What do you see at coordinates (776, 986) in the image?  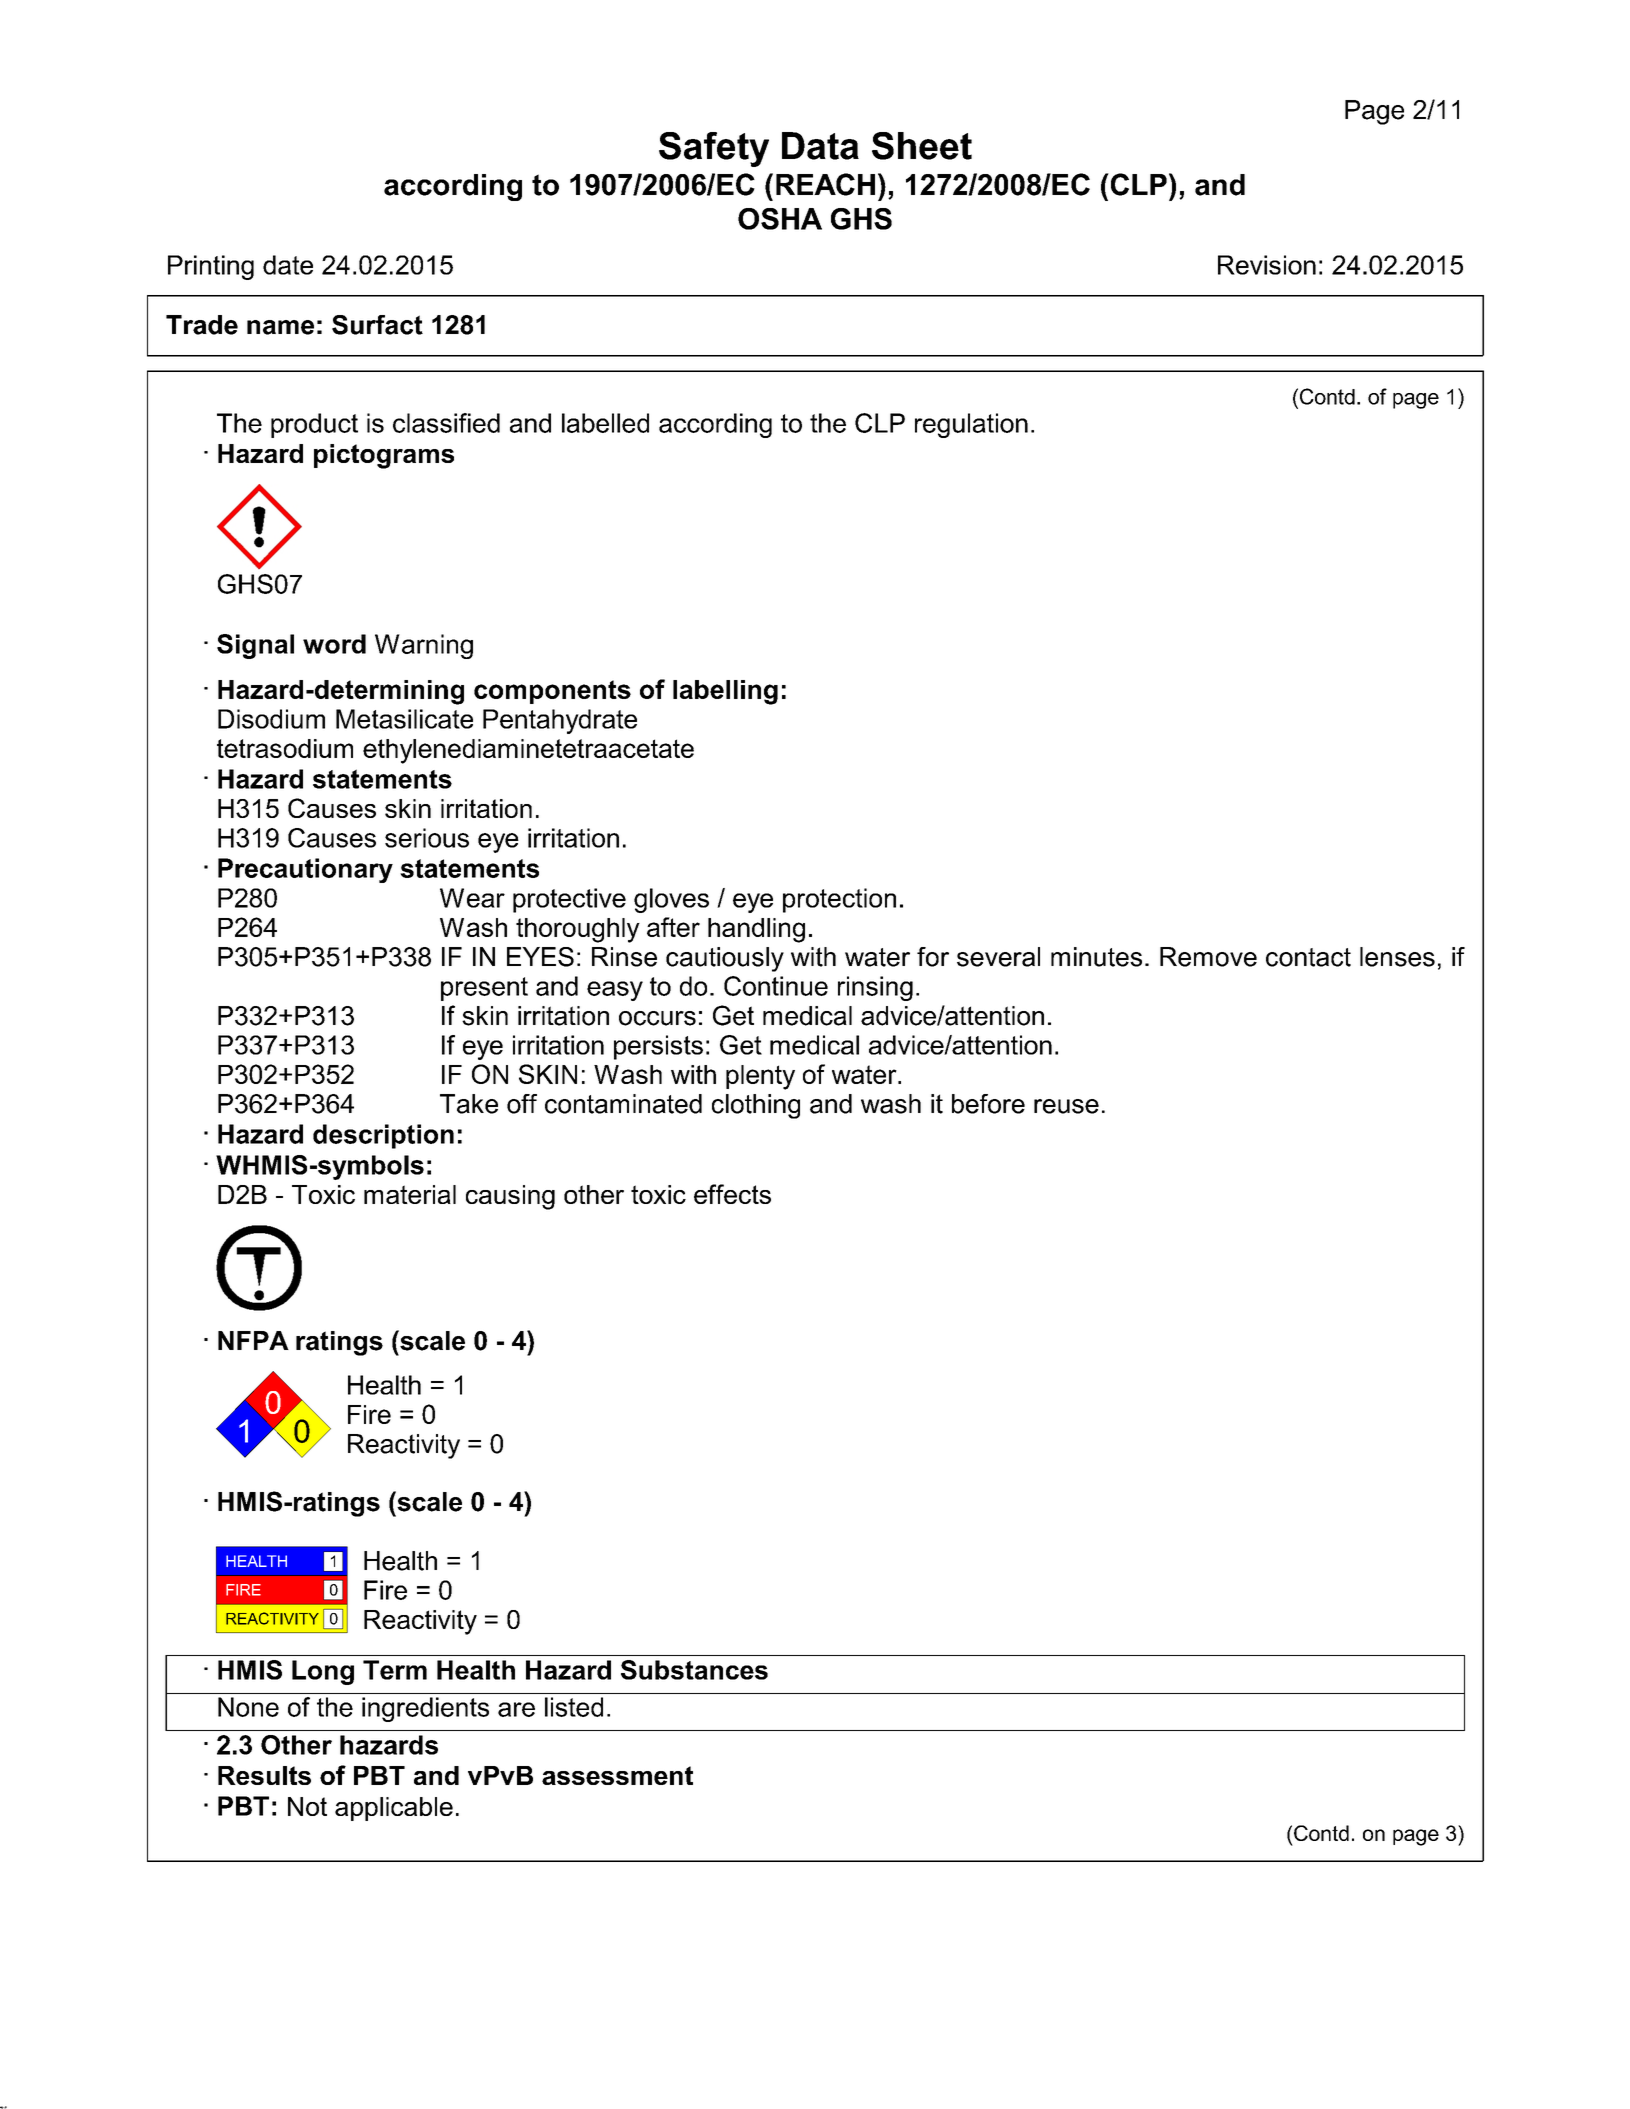 I see `Continue` at bounding box center [776, 986].
